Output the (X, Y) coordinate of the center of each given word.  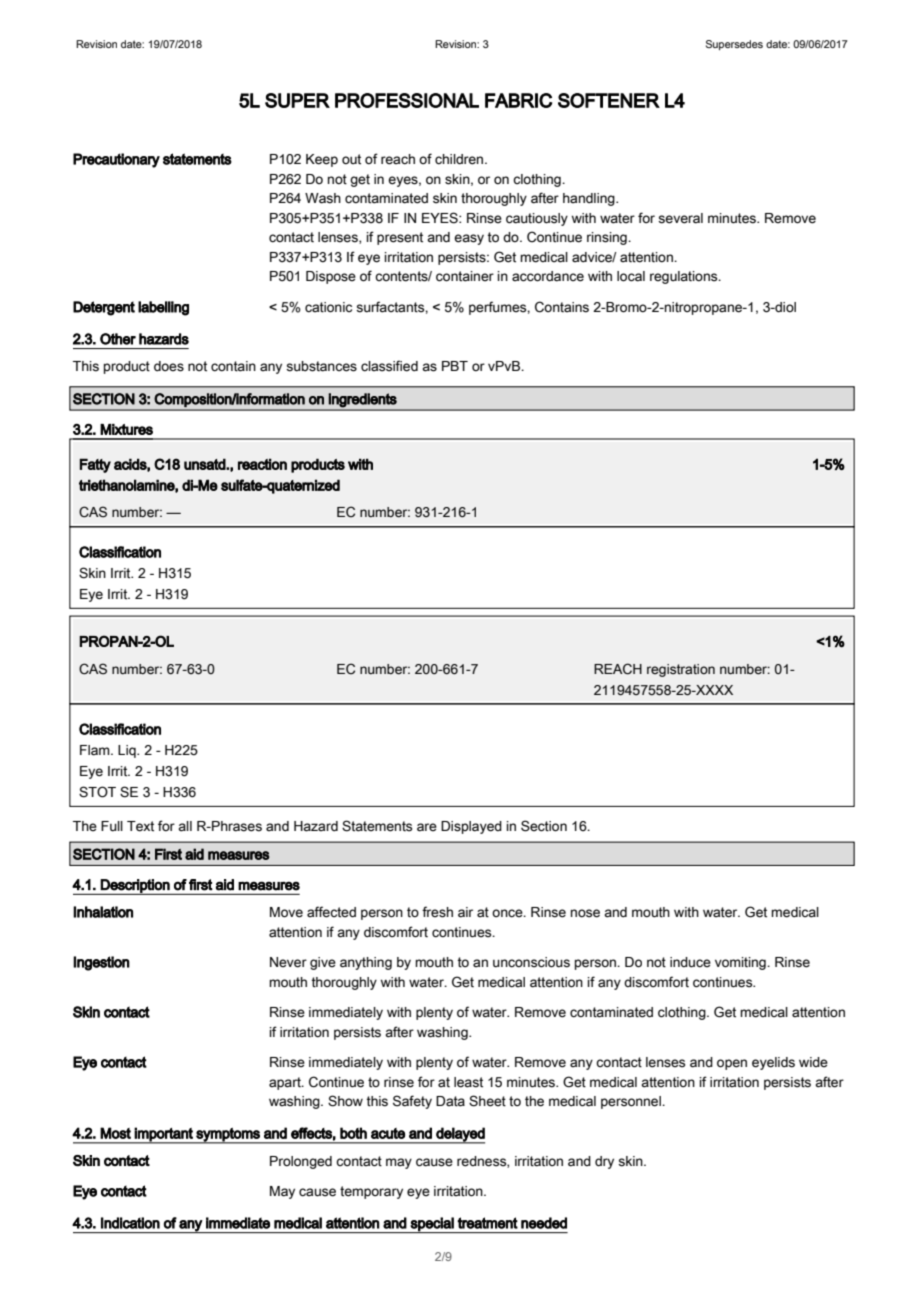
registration (681, 670)
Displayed (471, 827)
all (185, 826)
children (460, 159)
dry (604, 1162)
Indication (130, 1223)
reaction (262, 464)
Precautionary (116, 160)
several (680, 218)
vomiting (741, 963)
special (432, 1225)
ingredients (363, 400)
